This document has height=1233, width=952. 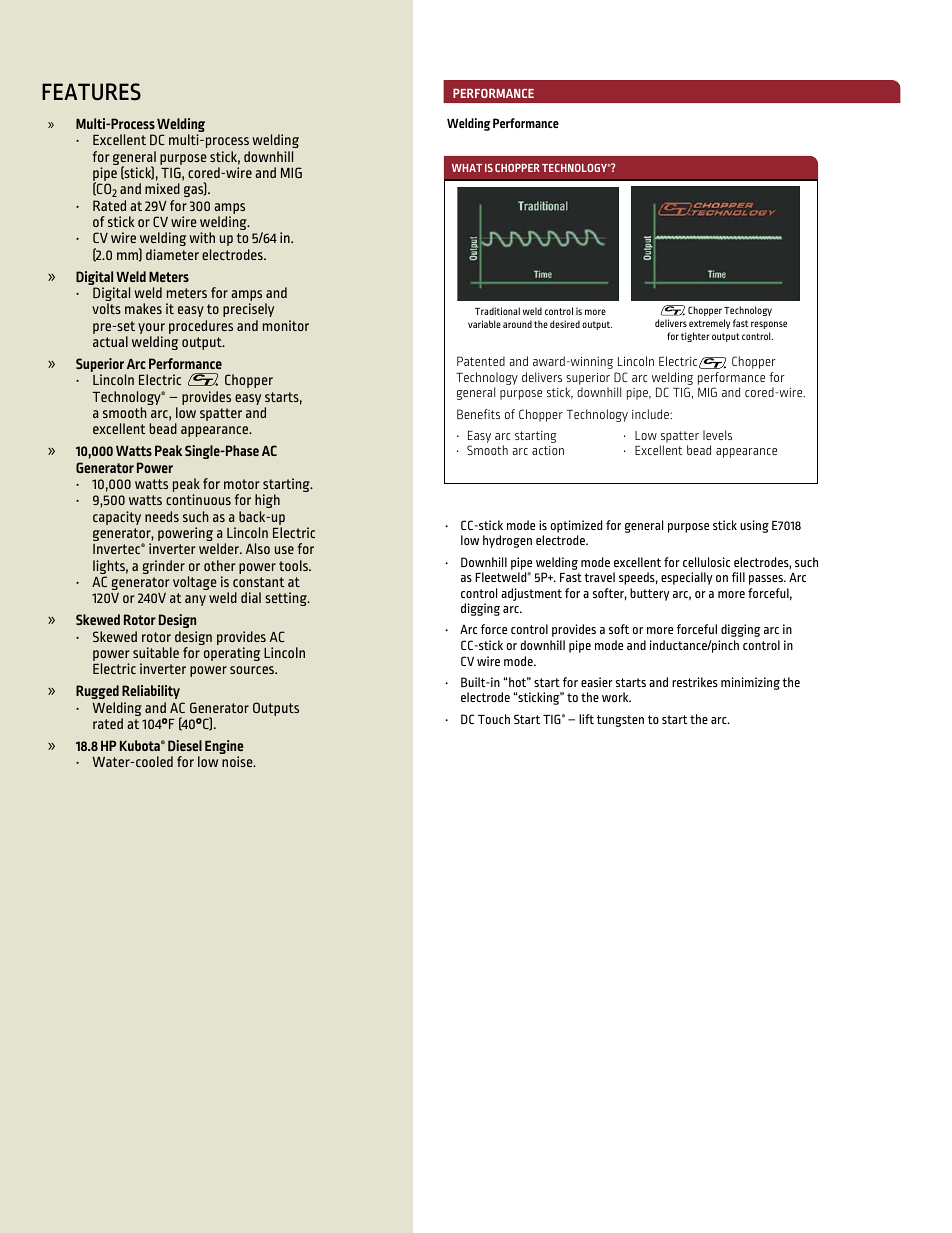 What do you see at coordinates (241, 484) in the document?
I see `motor` at bounding box center [241, 484].
